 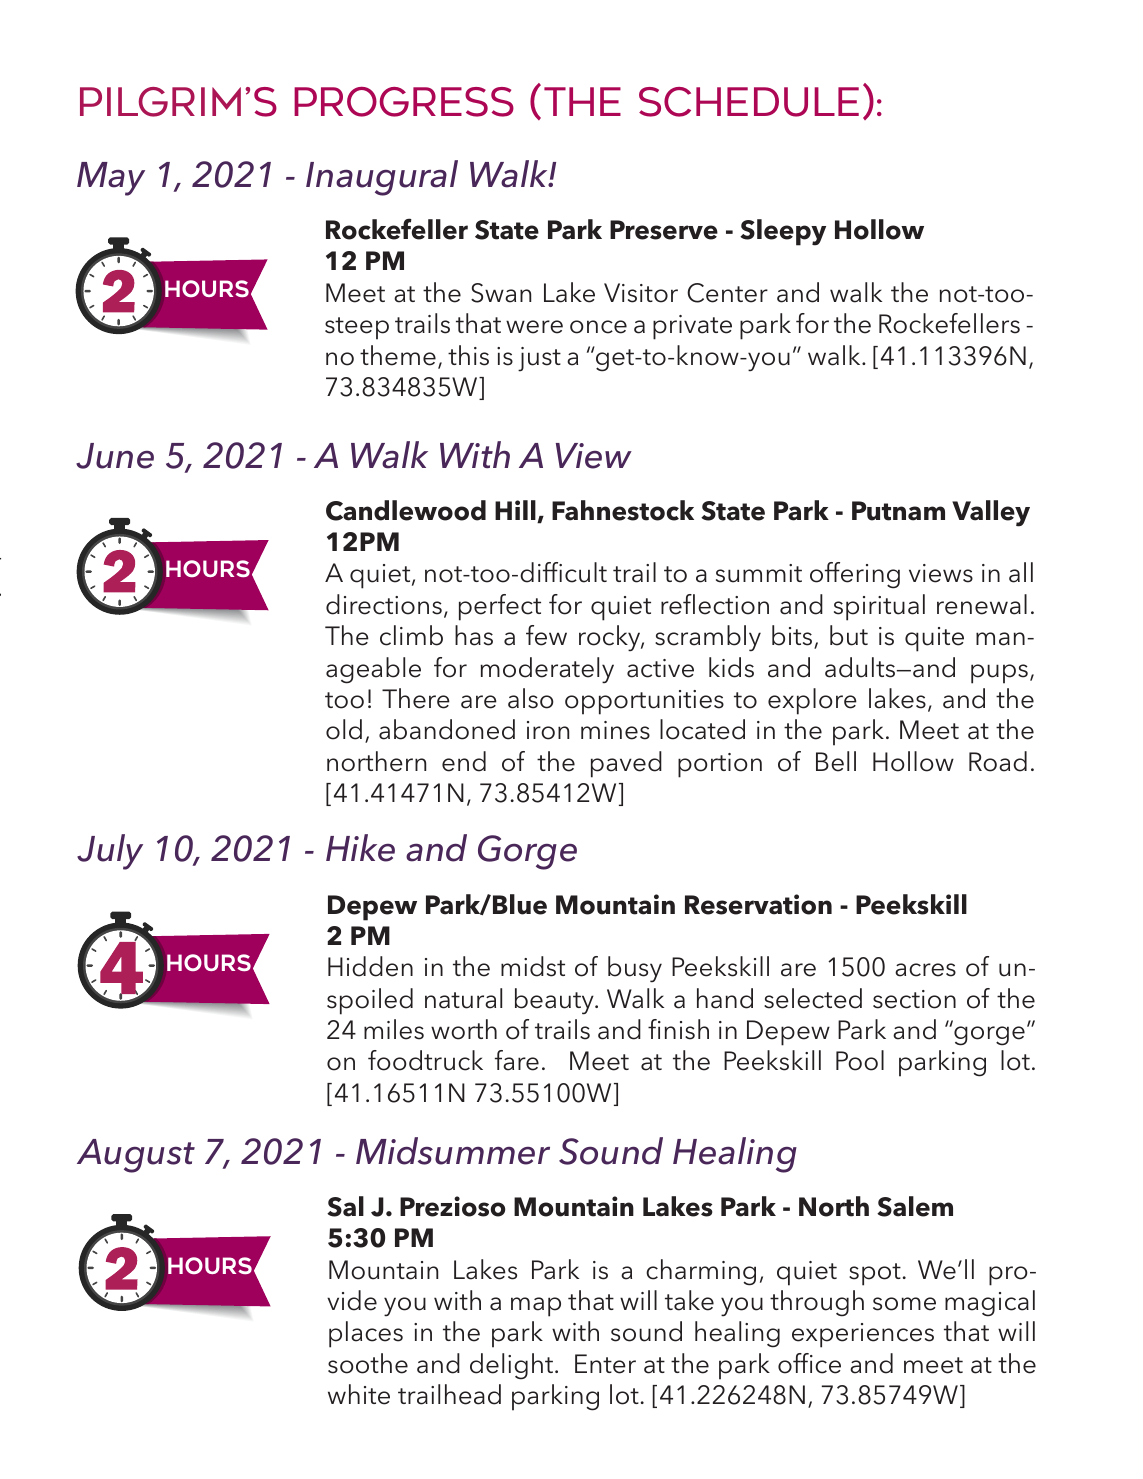 I want to click on delight, so click(x=511, y=1366).
